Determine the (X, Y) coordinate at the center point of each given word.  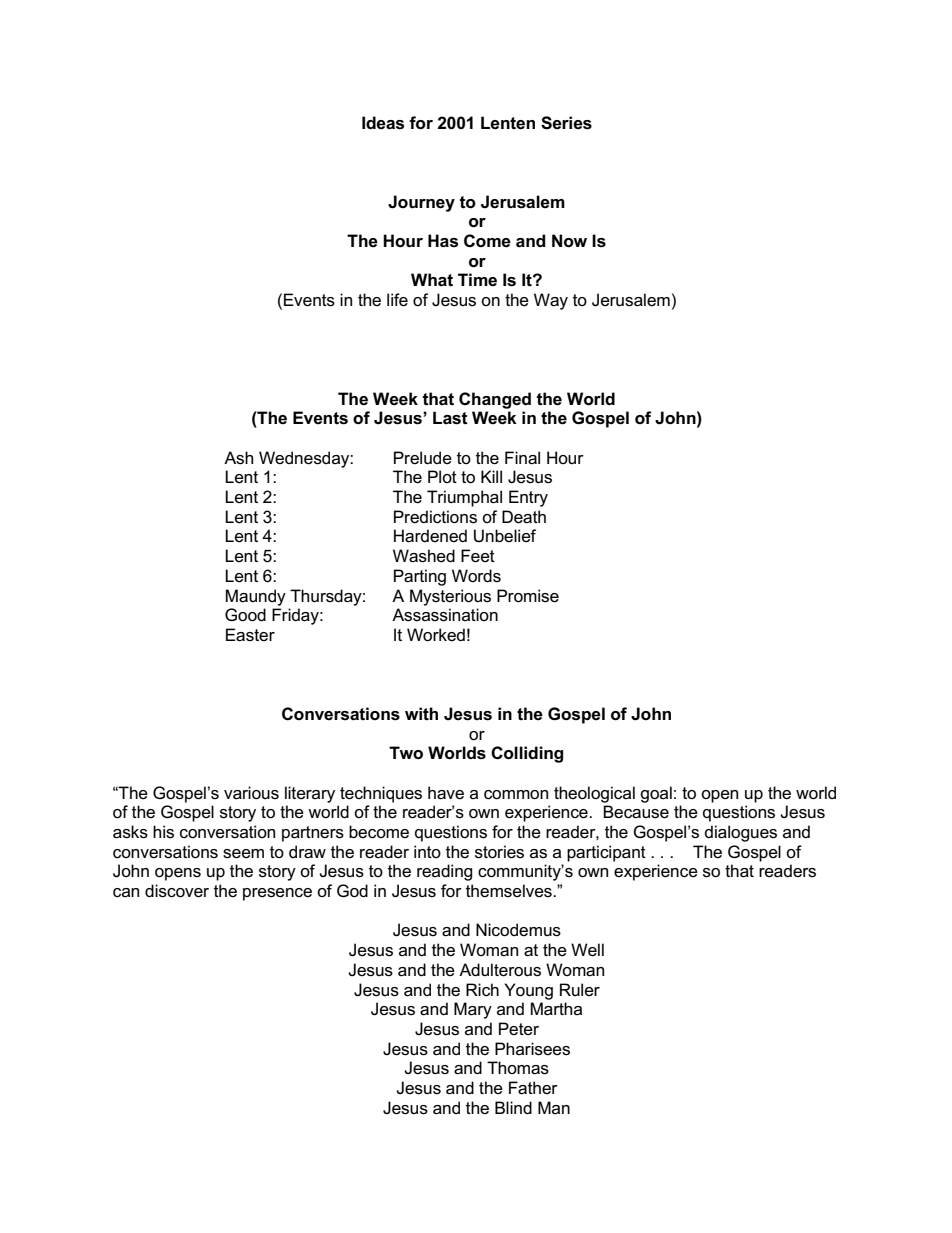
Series (566, 123)
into (427, 851)
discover (177, 891)
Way (551, 301)
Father (533, 1088)
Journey (421, 203)
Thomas (518, 1068)
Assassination (445, 615)
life (397, 300)
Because (636, 812)
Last (450, 418)
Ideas (383, 123)
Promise (528, 596)
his (163, 832)
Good (245, 615)
